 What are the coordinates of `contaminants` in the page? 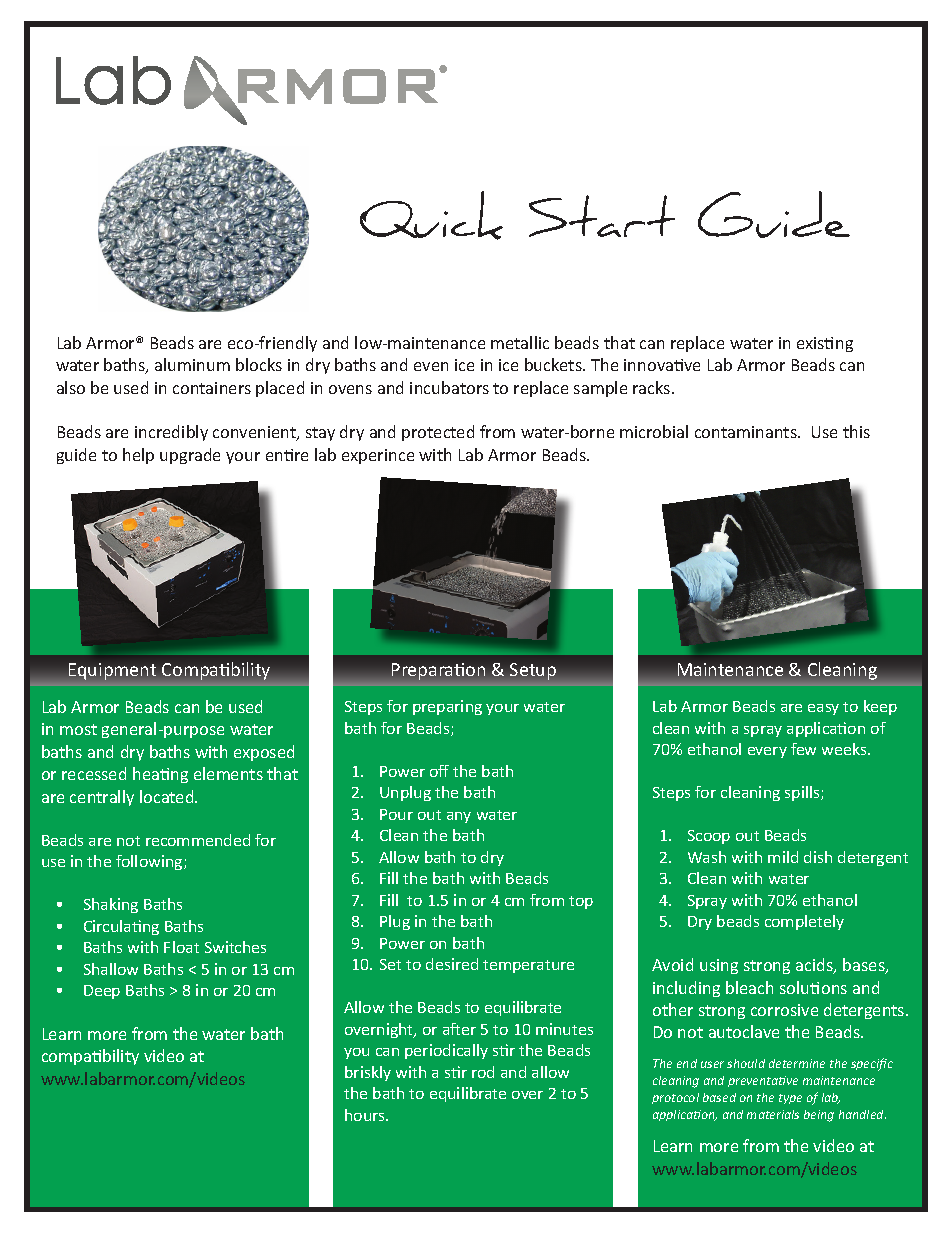 It's located at (747, 432).
